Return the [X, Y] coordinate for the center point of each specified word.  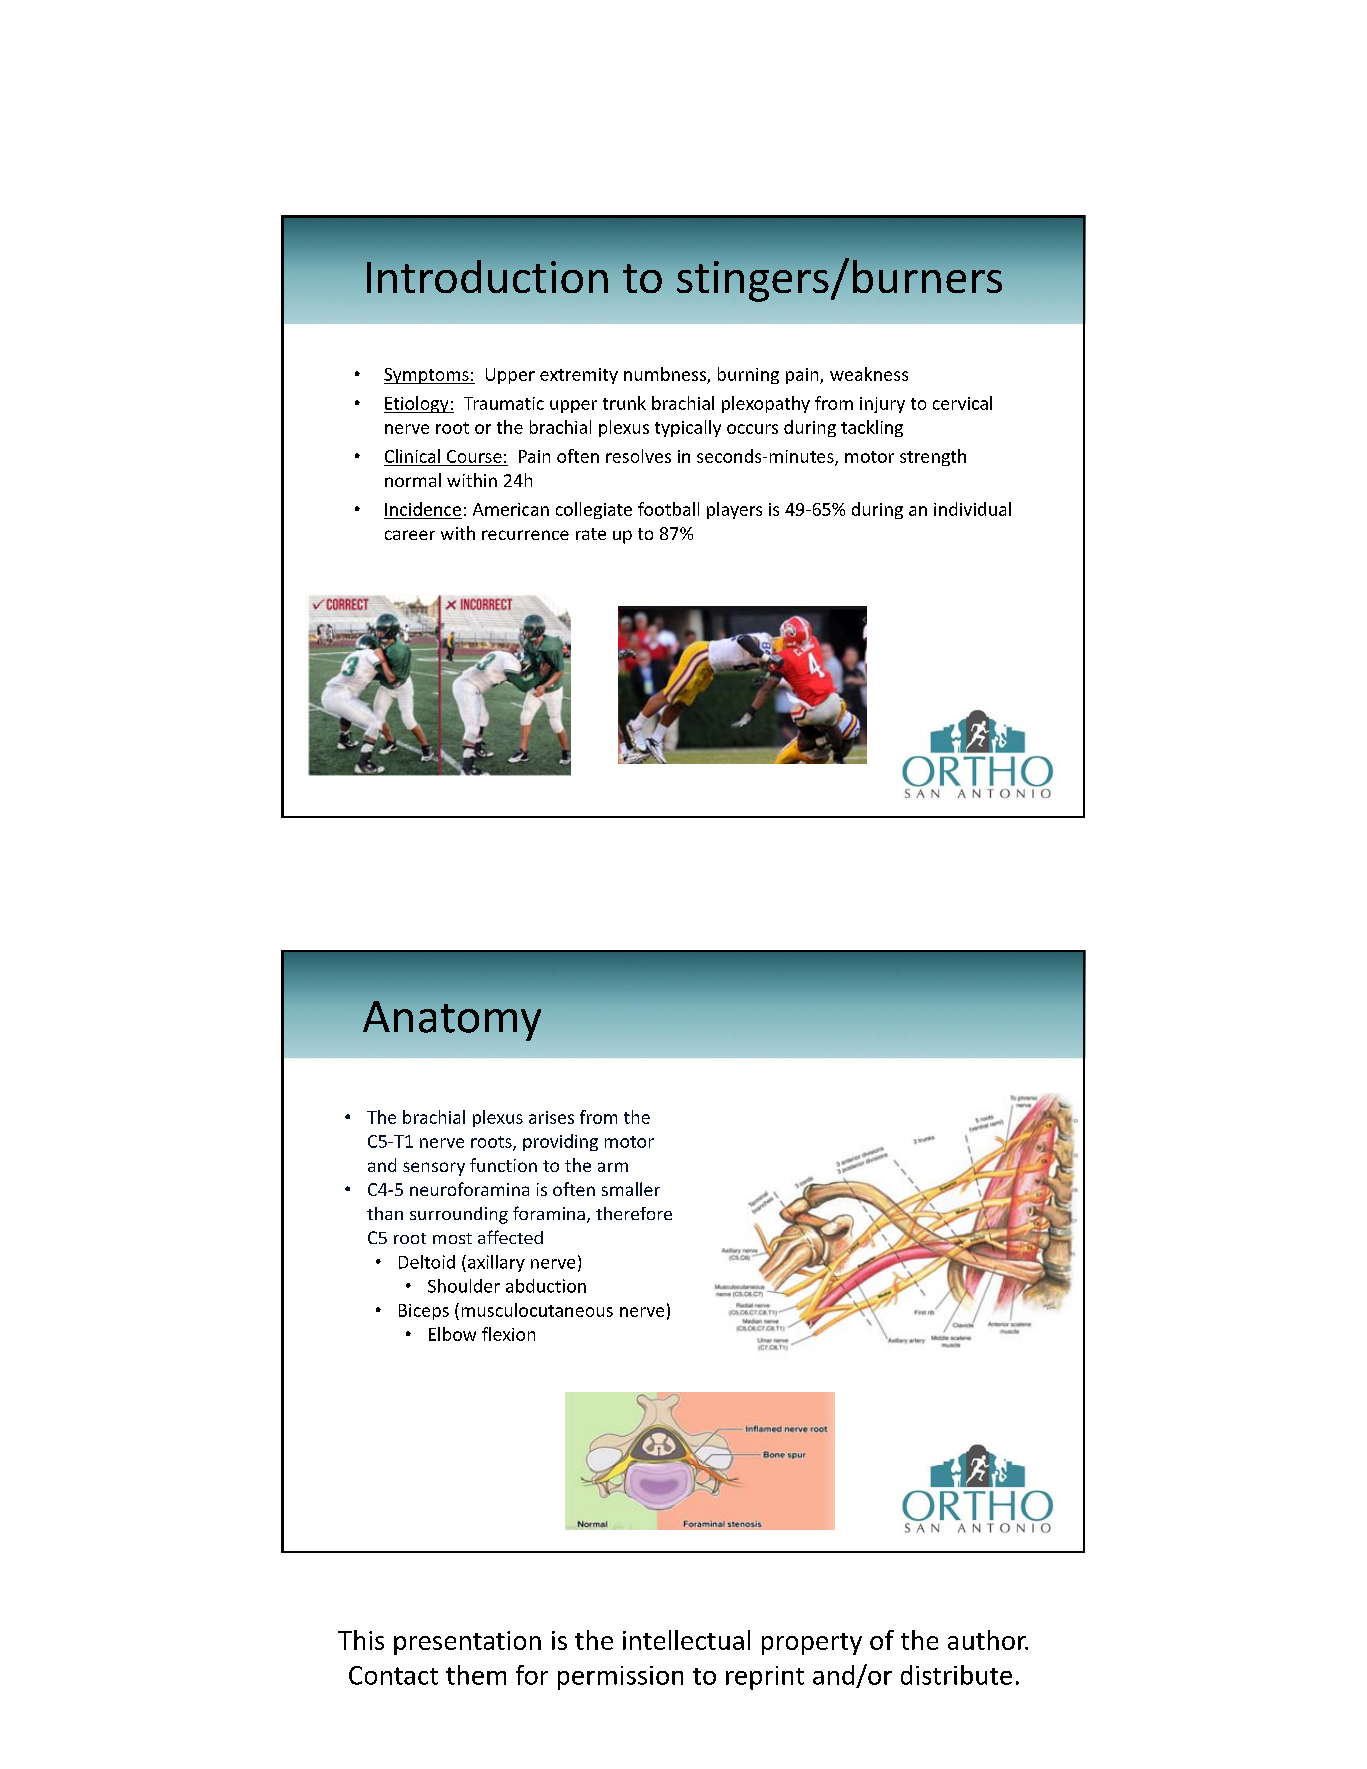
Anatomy [452, 1021]
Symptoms [427, 376]
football [668, 509]
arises [551, 1117]
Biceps [424, 1312]
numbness [665, 374]
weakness [869, 374]
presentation [467, 1643]
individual [972, 509]
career [410, 535]
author [988, 1640]
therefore [634, 1213]
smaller [631, 1189]
